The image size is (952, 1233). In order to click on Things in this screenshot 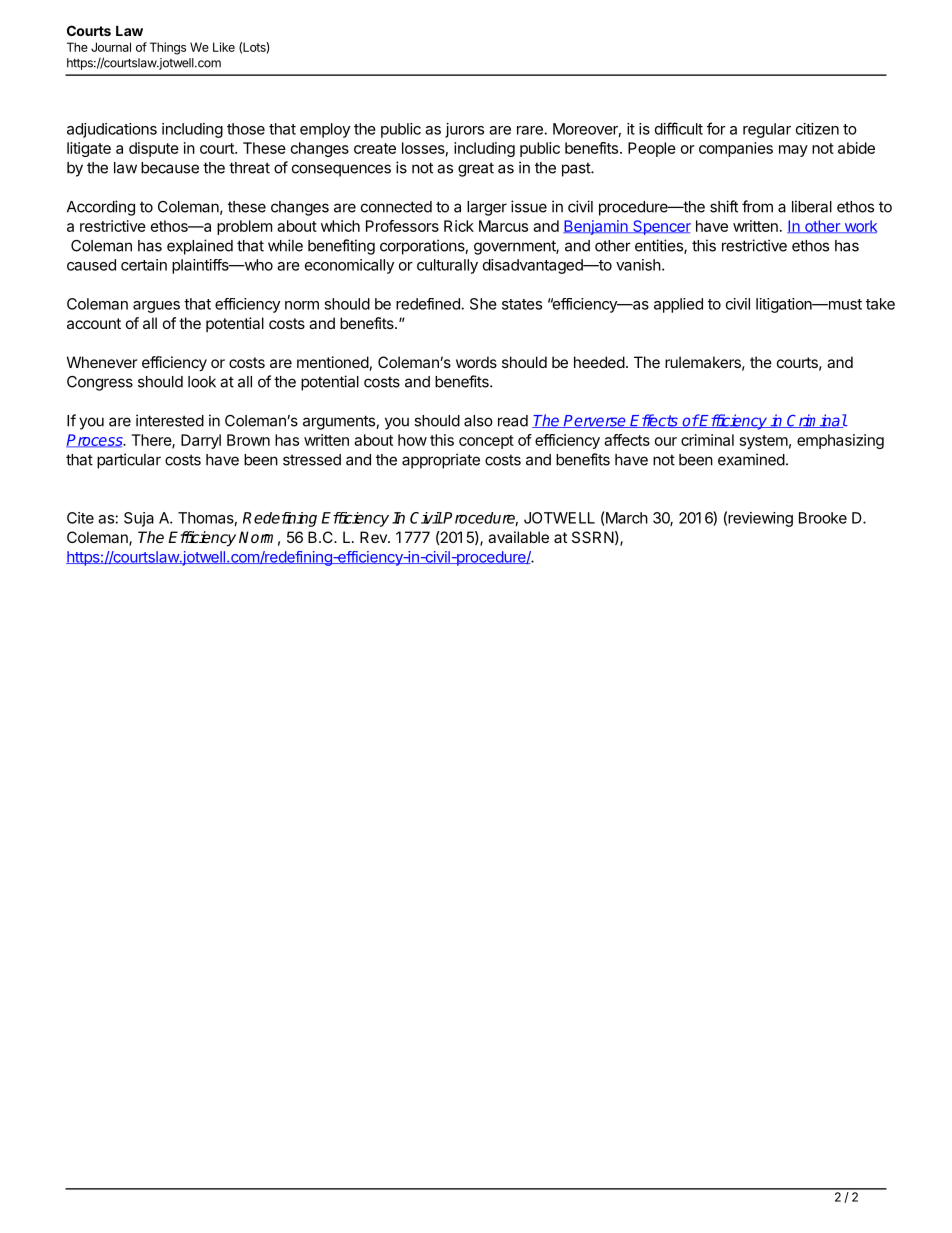, I will do `click(168, 48)`.
